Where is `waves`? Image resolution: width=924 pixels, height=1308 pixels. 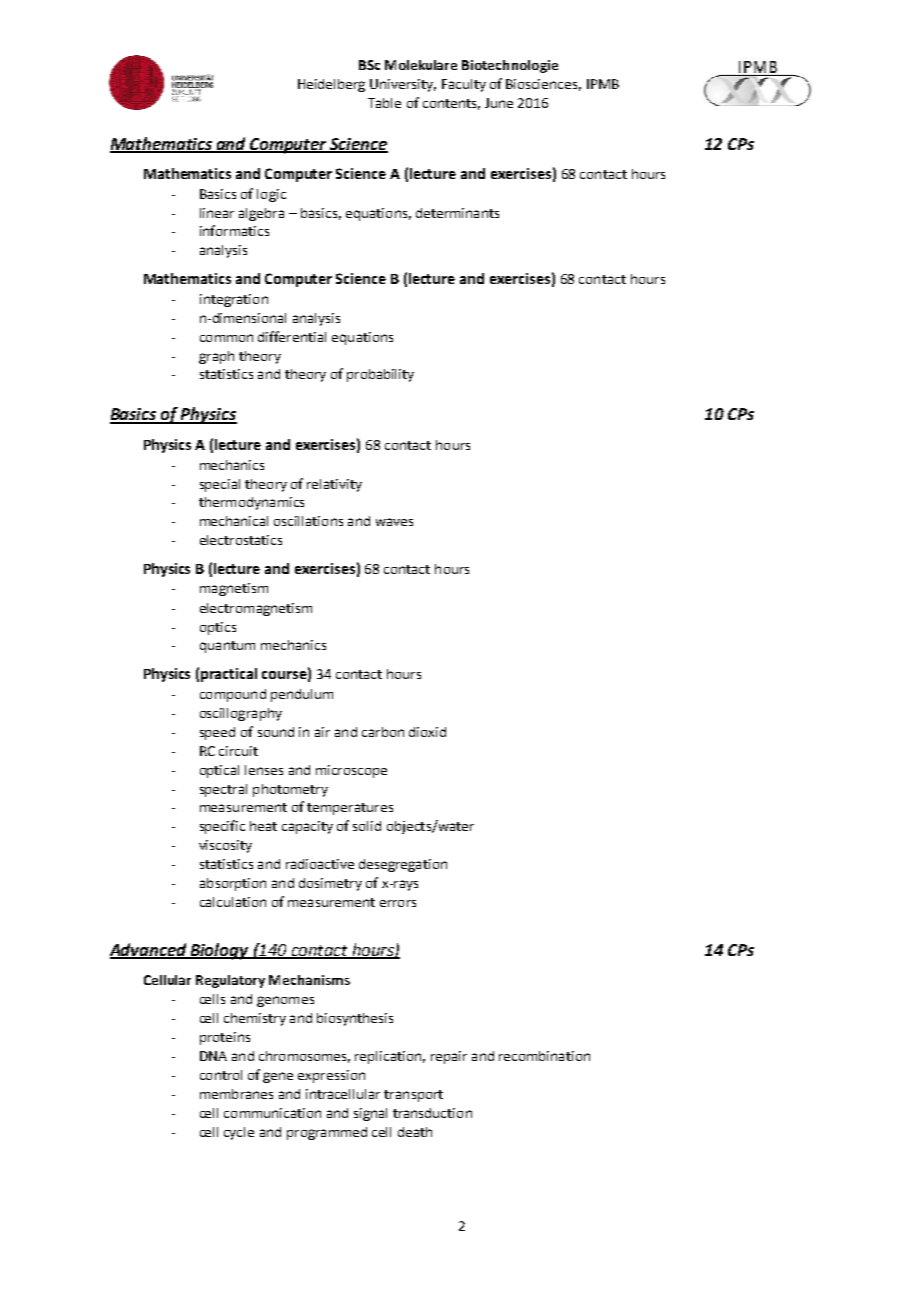
waves is located at coordinates (394, 522).
